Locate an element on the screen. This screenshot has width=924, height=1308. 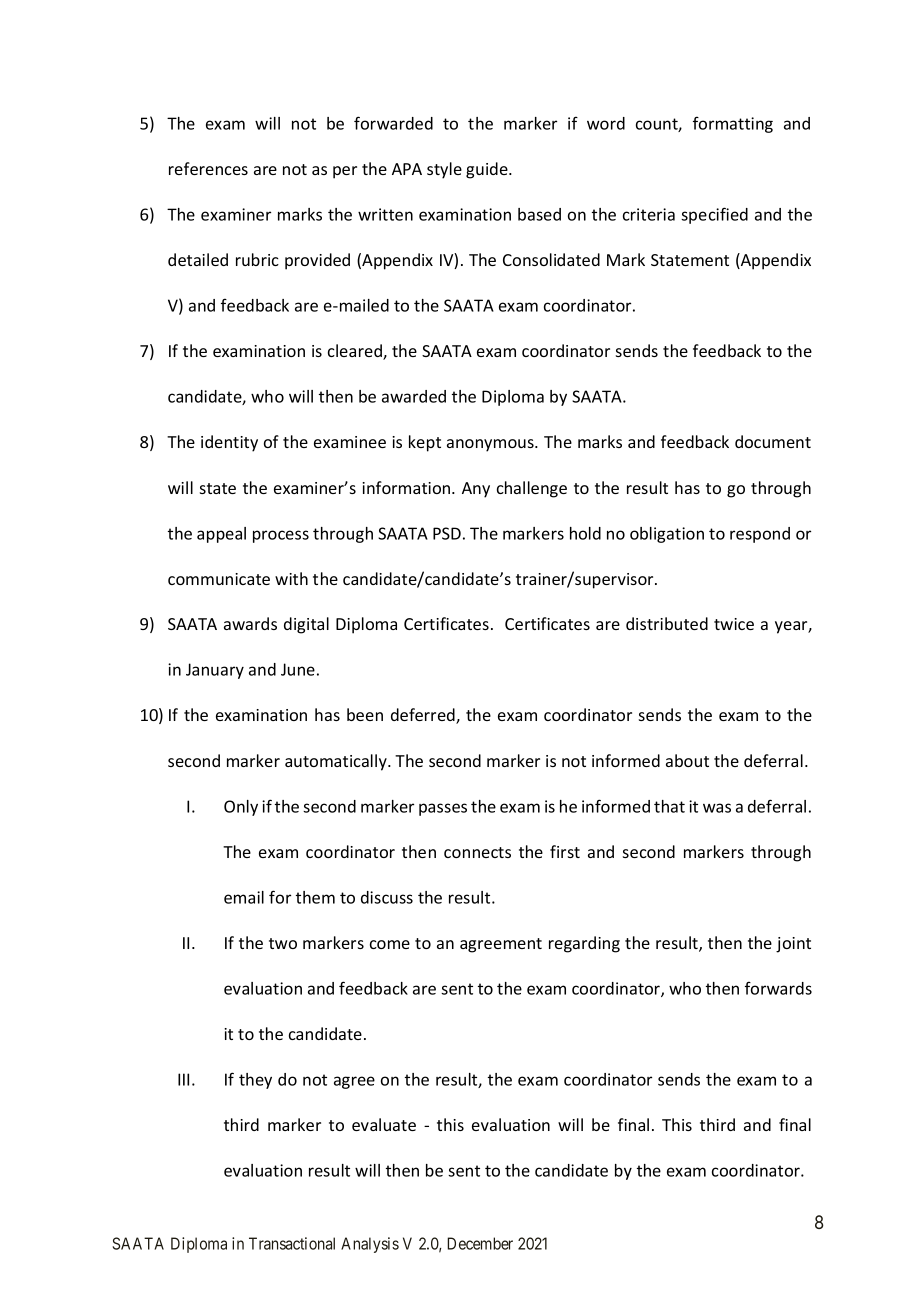
formatting is located at coordinates (733, 124).
